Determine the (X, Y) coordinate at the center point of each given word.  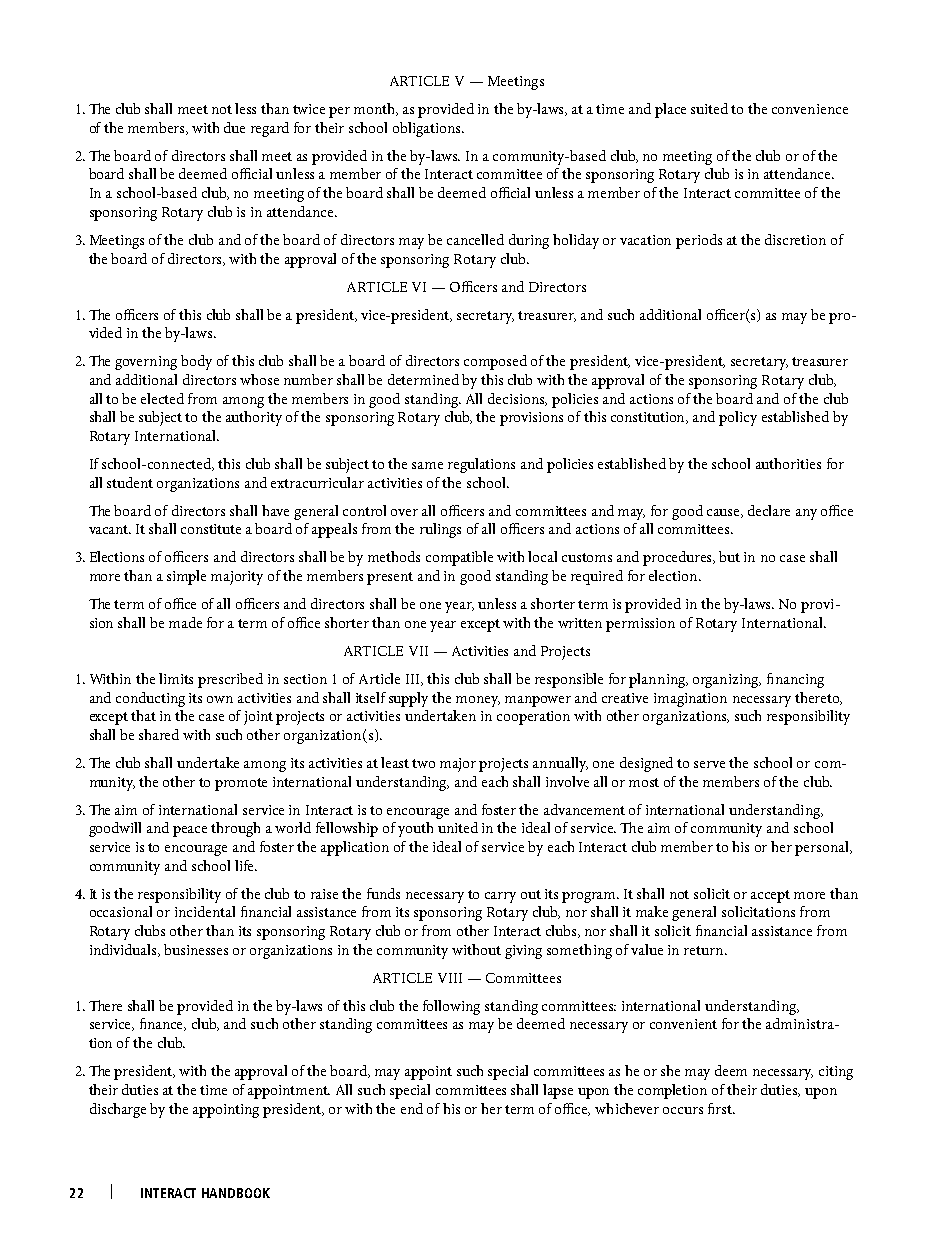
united (458, 827)
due (234, 127)
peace (190, 831)
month (376, 109)
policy (738, 418)
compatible (459, 558)
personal (823, 848)
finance (163, 1024)
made (185, 622)
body (196, 362)
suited (709, 108)
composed (495, 362)
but (729, 556)
